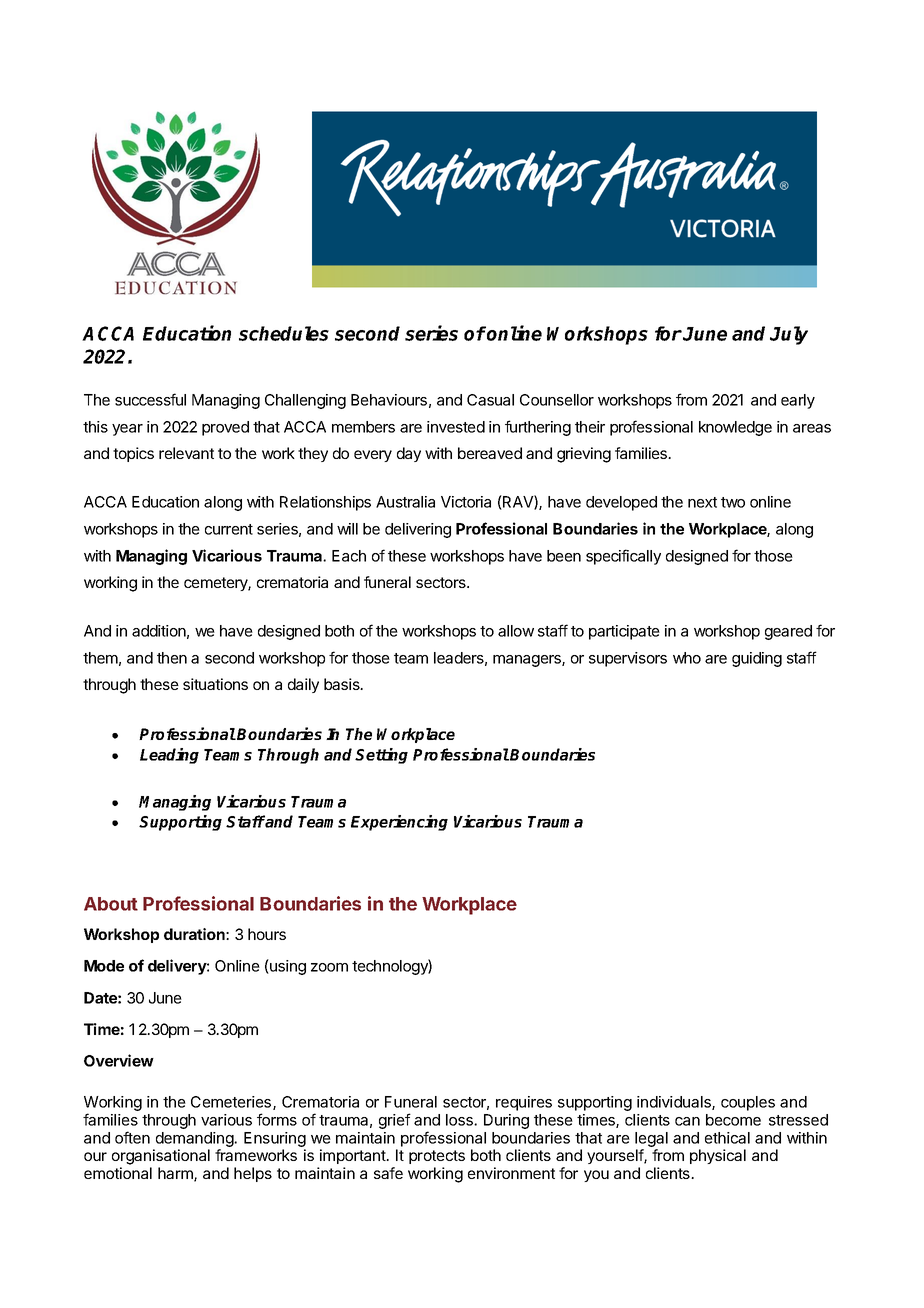 This screenshot has height=1308, width=924. Describe the element at coordinates (169, 756) in the screenshot. I see `Leading` at that location.
